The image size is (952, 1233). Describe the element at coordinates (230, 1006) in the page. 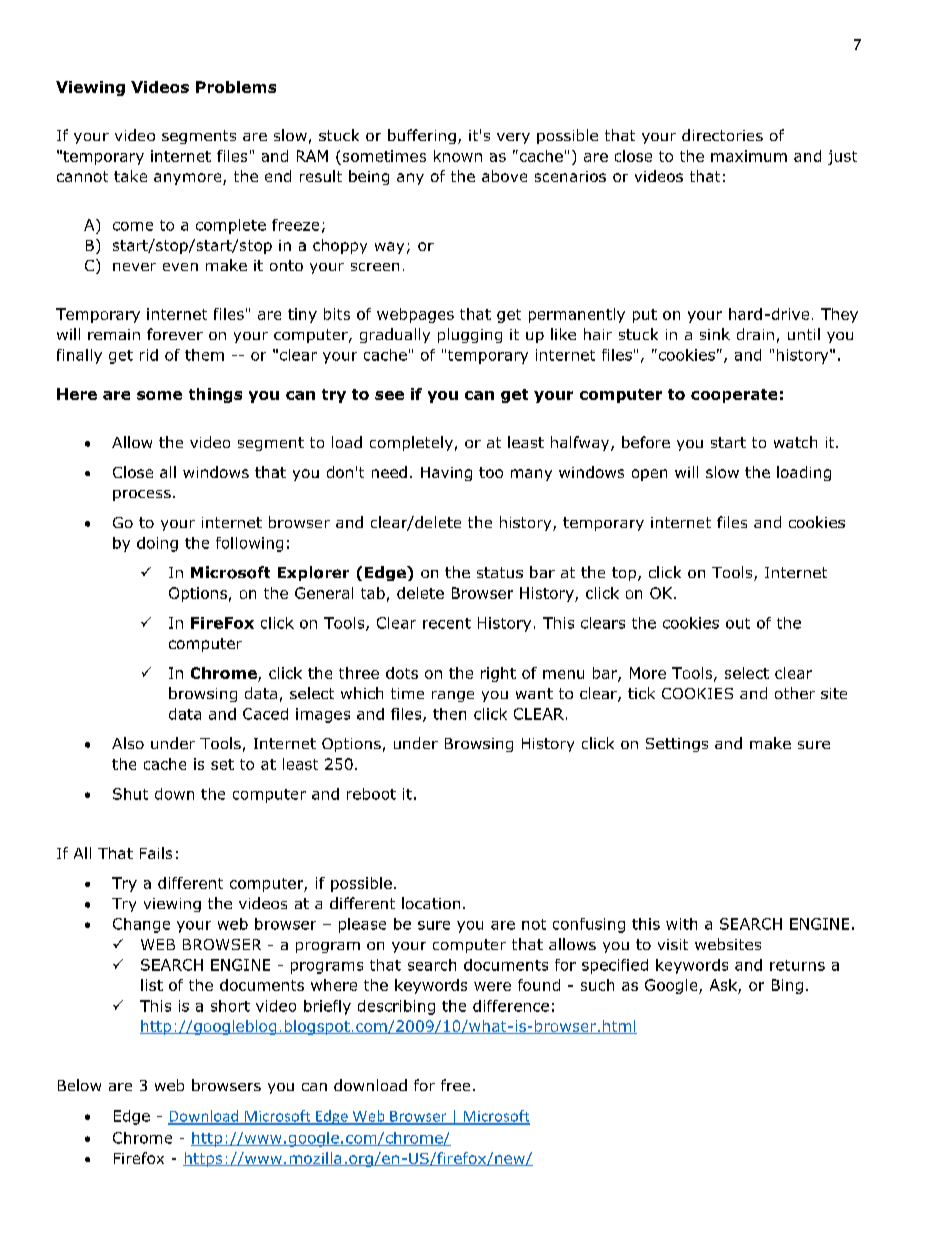

I see `short` at that location.
